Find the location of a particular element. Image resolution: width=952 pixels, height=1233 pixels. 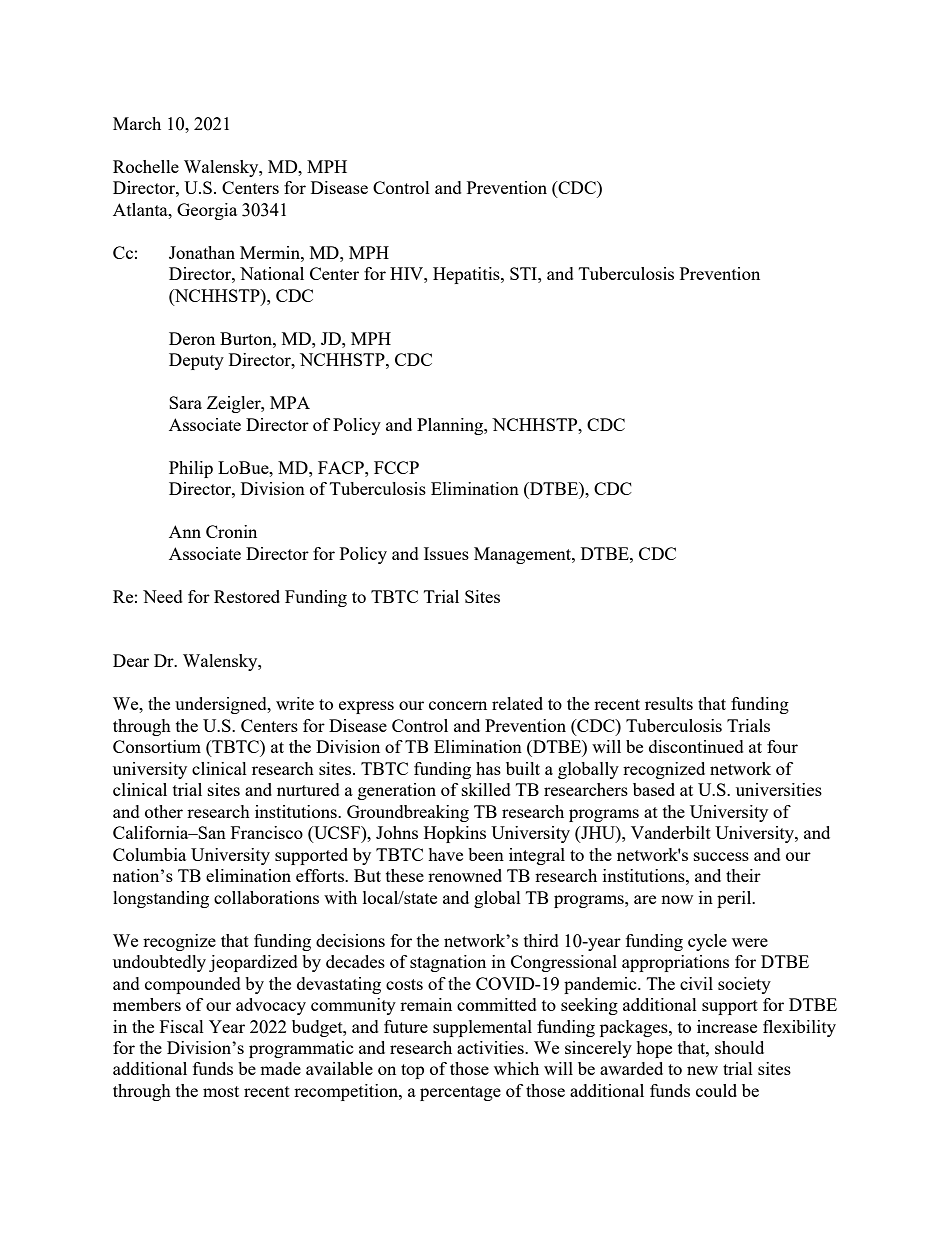

results is located at coordinates (669, 703).
